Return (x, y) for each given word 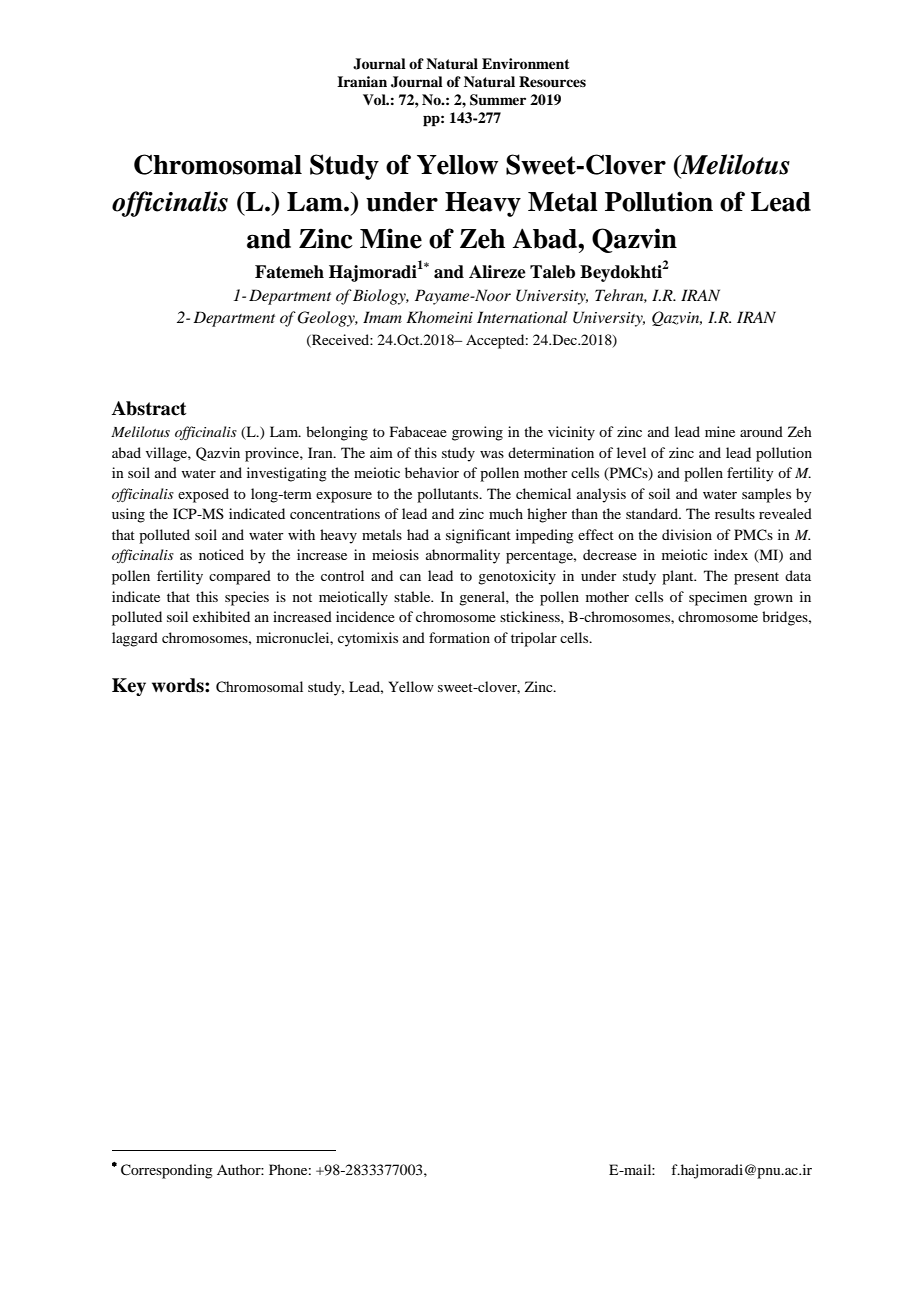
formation (459, 637)
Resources (552, 81)
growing (477, 433)
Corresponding (167, 1171)
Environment (526, 63)
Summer (498, 100)
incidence (365, 616)
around (761, 431)
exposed (203, 495)
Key (129, 687)
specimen (718, 598)
